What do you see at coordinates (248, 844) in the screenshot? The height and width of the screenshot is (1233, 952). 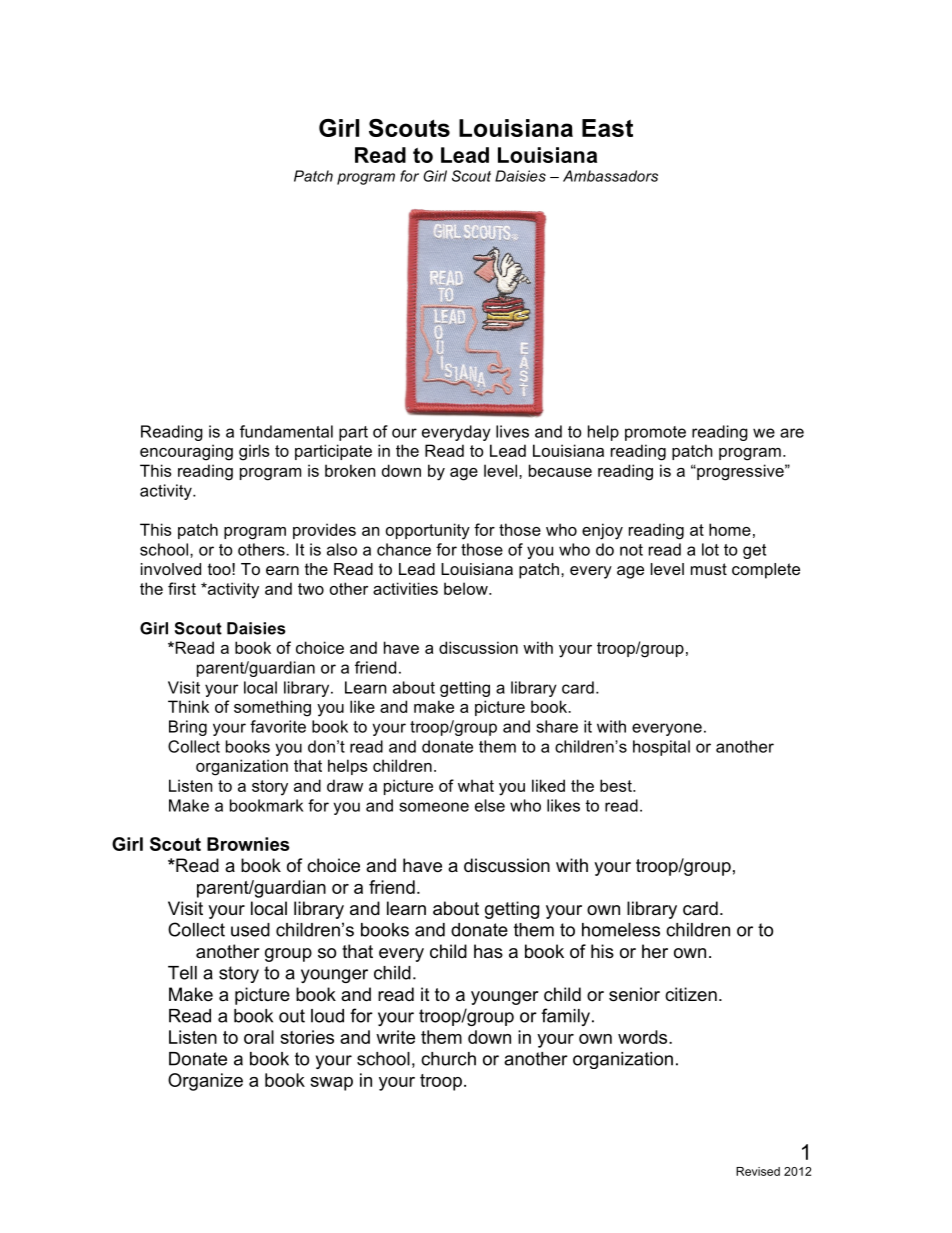 I see `Brownies` at bounding box center [248, 844].
